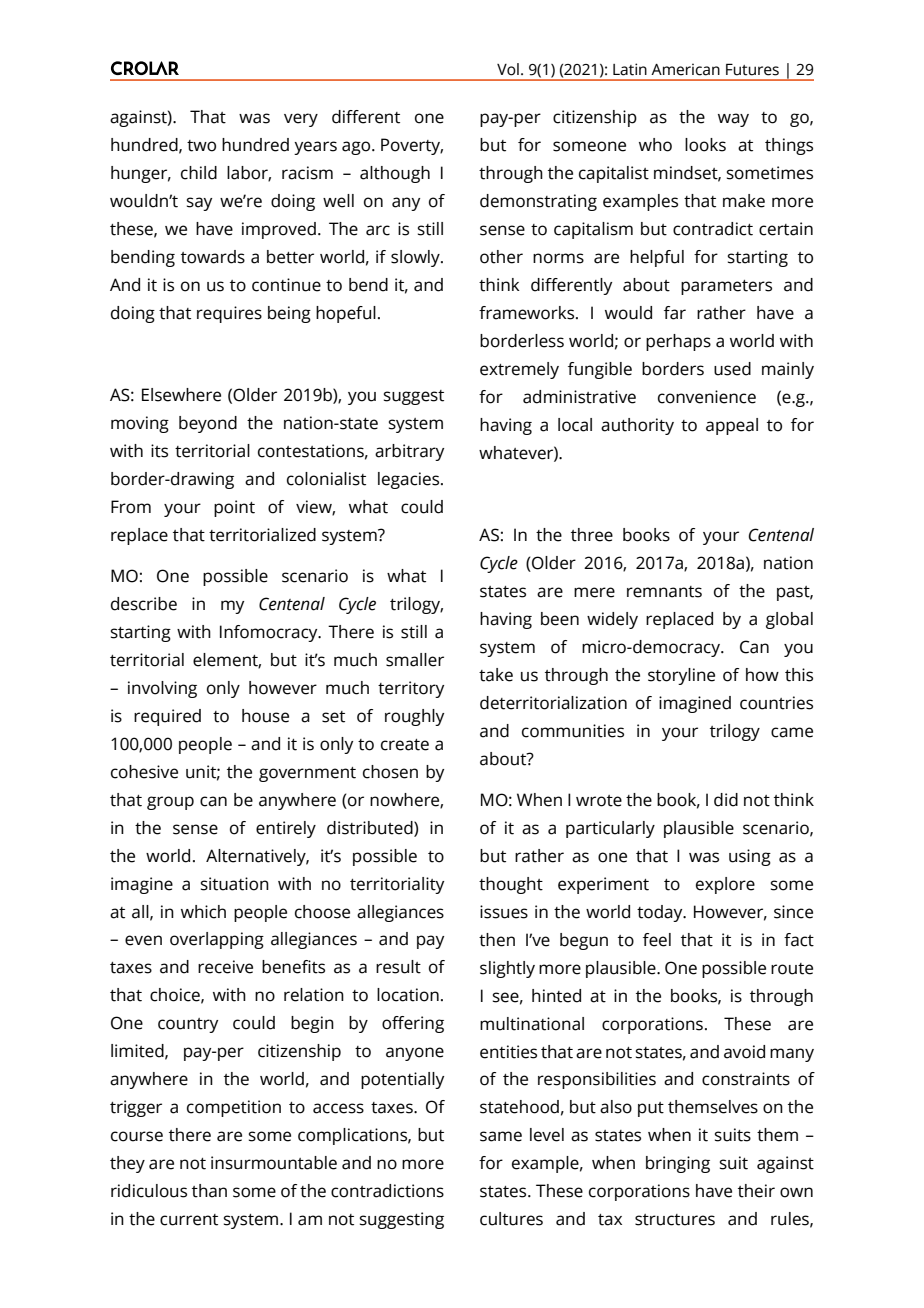  What do you see at coordinates (412, 146) in the screenshot?
I see `Poverty` at bounding box center [412, 146].
